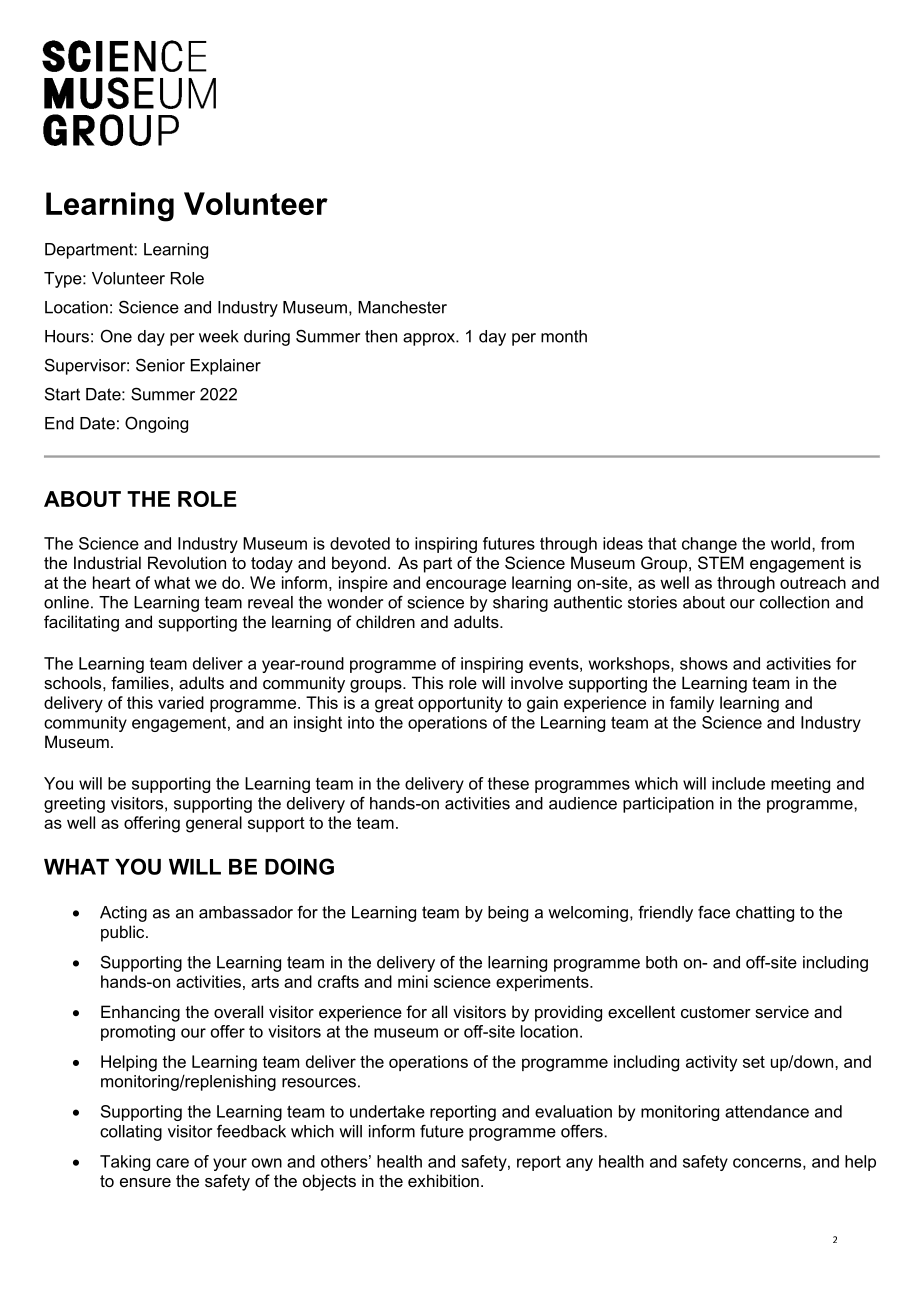 This screenshot has width=924, height=1309. I want to click on heart, so click(112, 582).
